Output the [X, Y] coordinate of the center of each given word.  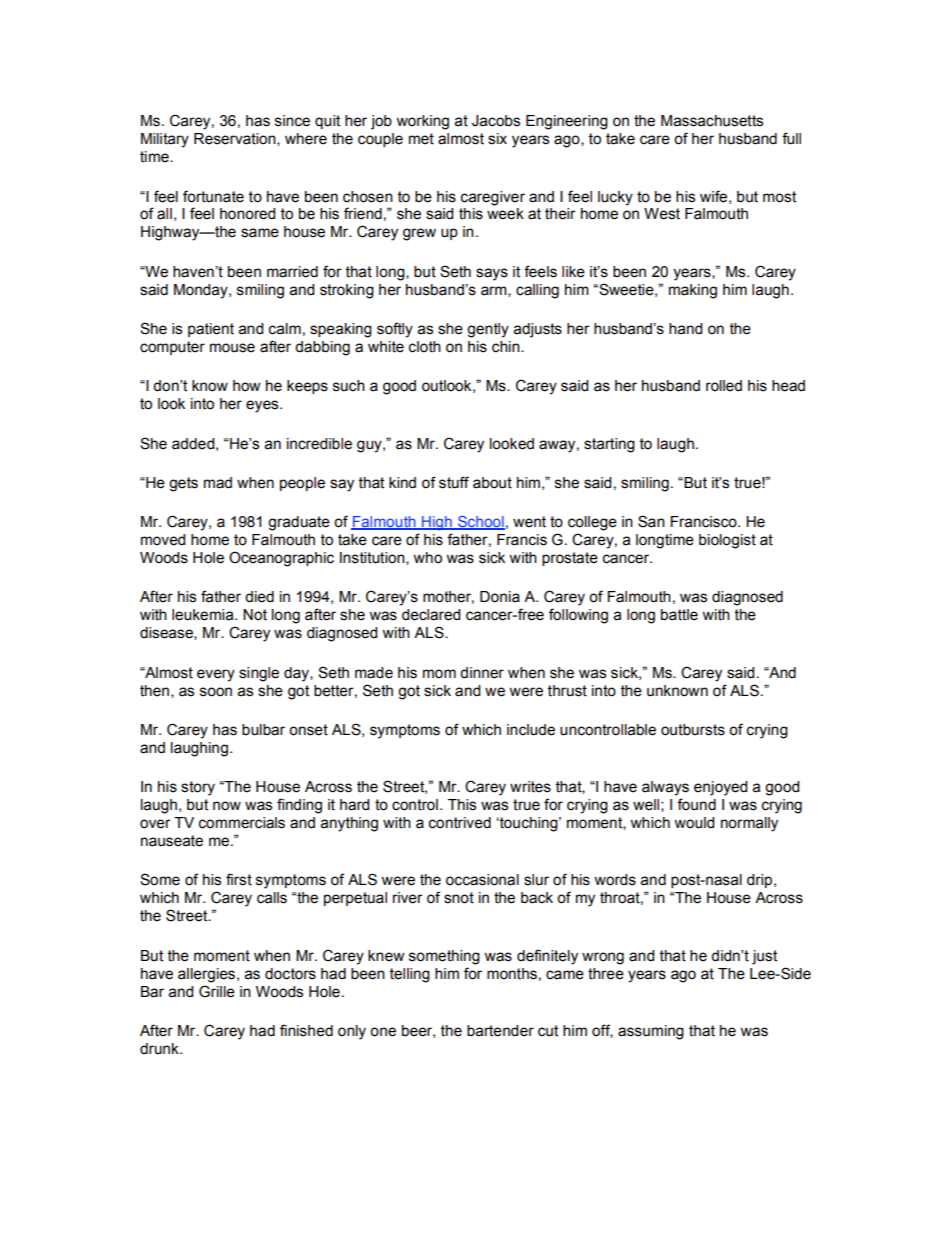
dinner [482, 673]
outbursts [693, 730]
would [694, 823]
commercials [242, 823]
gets [183, 484]
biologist [727, 541]
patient [211, 330]
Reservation [236, 139]
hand [685, 329]
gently [488, 330]
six [497, 139]
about [492, 483]
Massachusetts [712, 121]
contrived [460, 823]
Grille [217, 991]
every [216, 675]
